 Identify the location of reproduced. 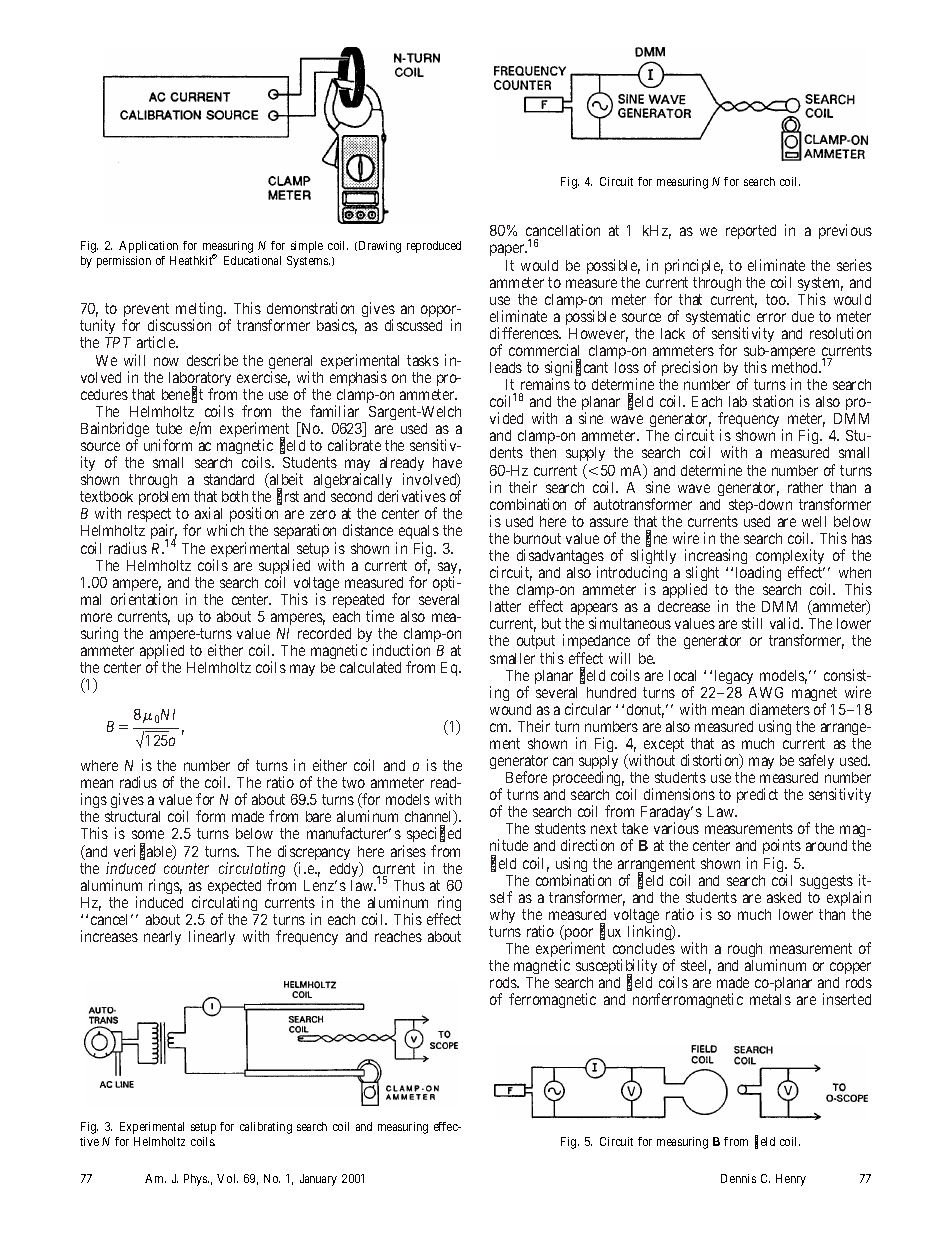
(434, 247).
